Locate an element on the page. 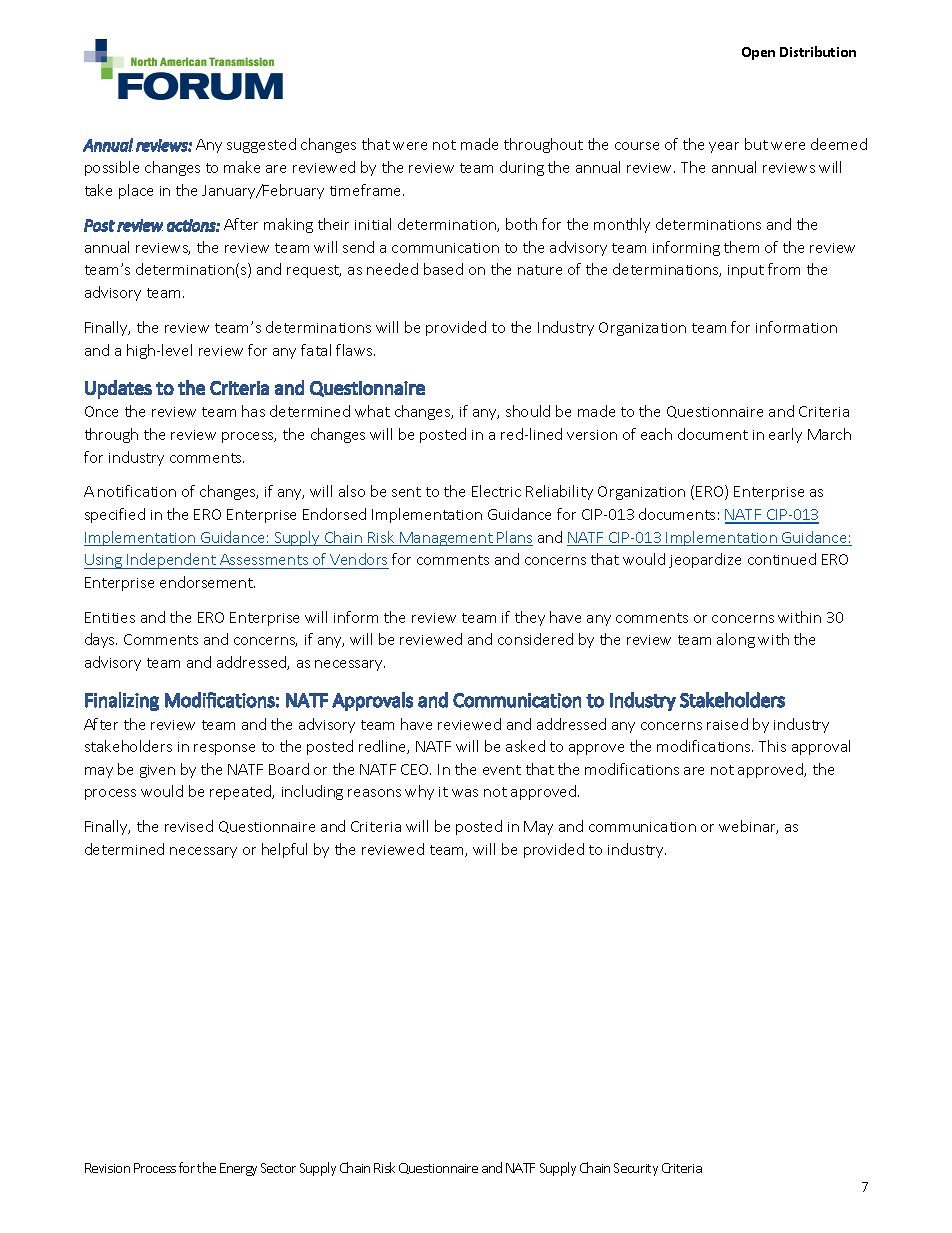 This document has width=952, height=1233. Energy is located at coordinates (238, 1169).
